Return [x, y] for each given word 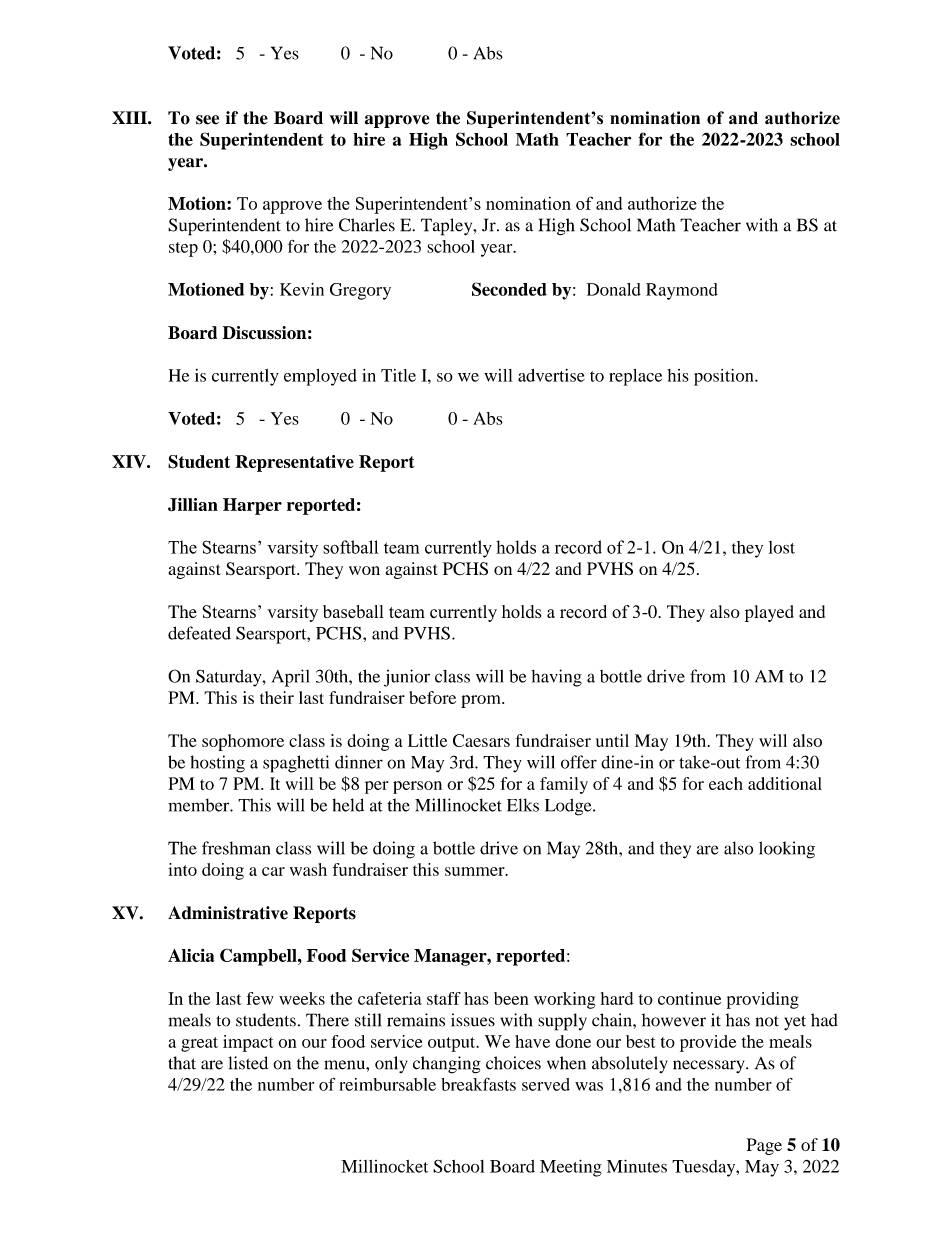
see [207, 120]
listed [248, 1063]
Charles [367, 225]
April [291, 678]
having [556, 678]
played [769, 613]
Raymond [682, 291]
